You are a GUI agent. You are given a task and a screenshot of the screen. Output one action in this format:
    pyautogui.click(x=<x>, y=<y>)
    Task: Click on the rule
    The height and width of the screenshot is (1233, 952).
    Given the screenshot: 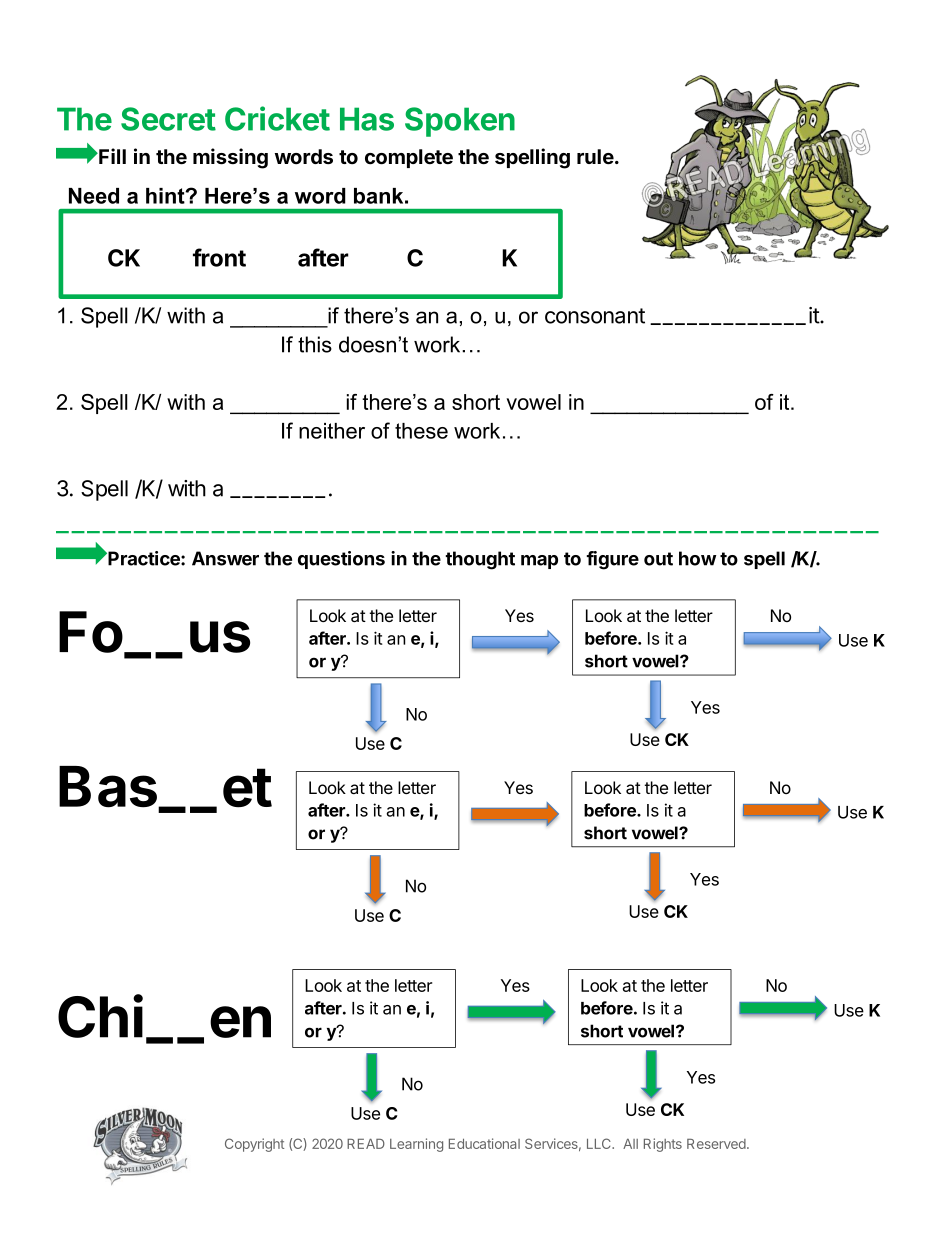 What is the action you would take?
    pyautogui.click(x=595, y=157)
